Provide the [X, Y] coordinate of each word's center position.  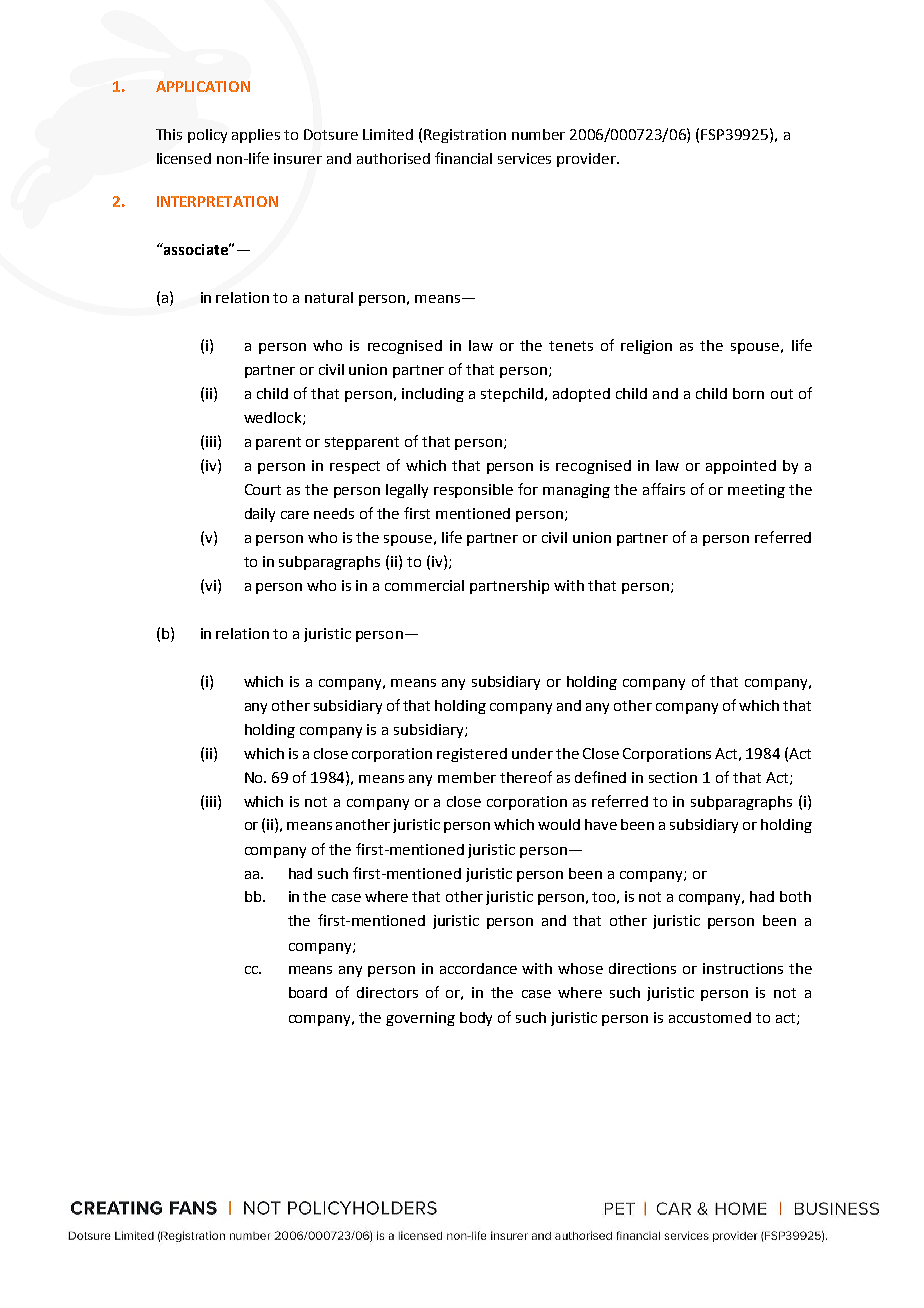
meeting [756, 491]
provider [587, 160]
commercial [424, 585]
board [308, 992]
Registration [465, 136]
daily [260, 515]
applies [256, 136]
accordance [478, 968]
